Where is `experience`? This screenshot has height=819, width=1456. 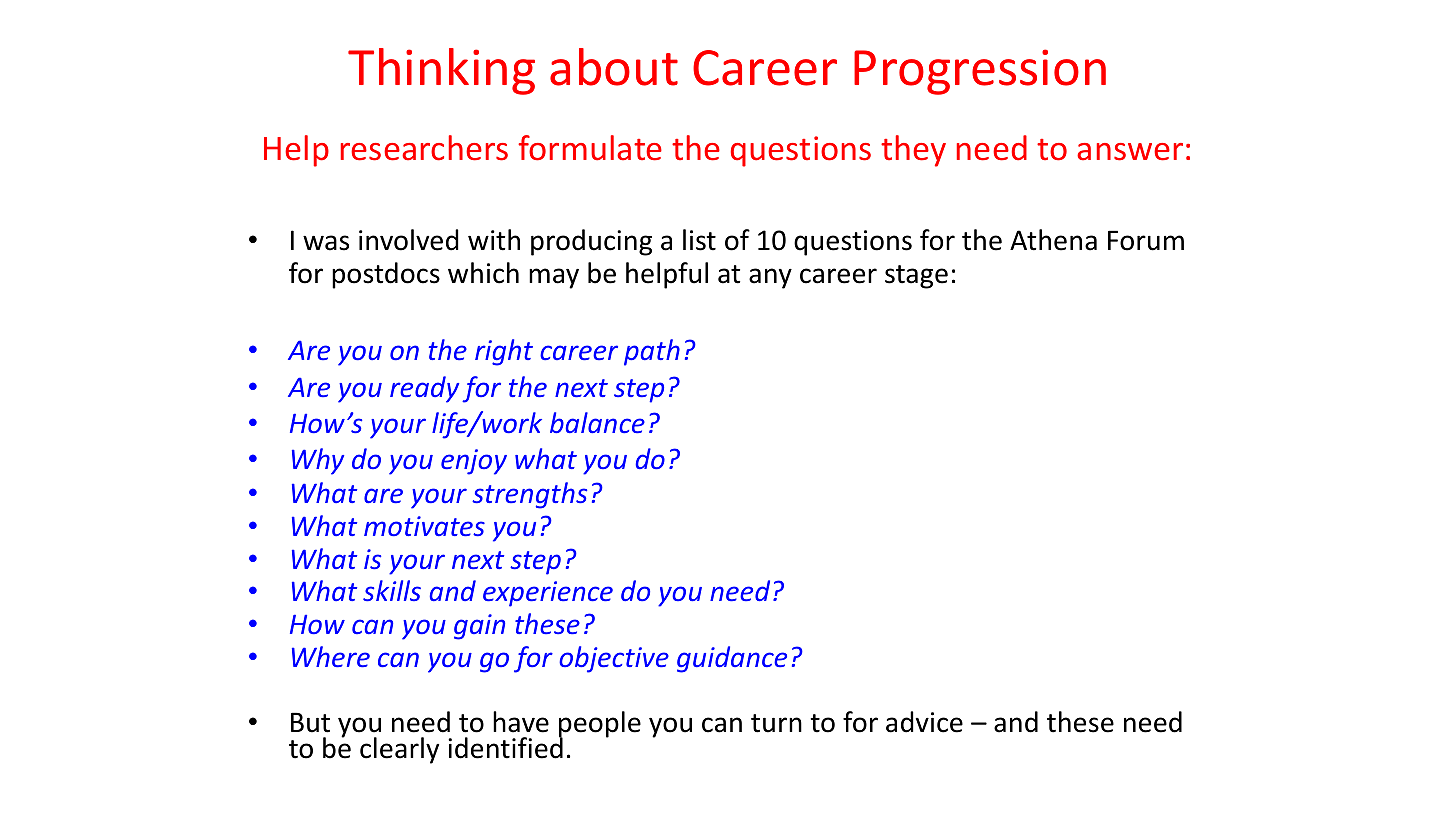
experience is located at coordinates (548, 594).
